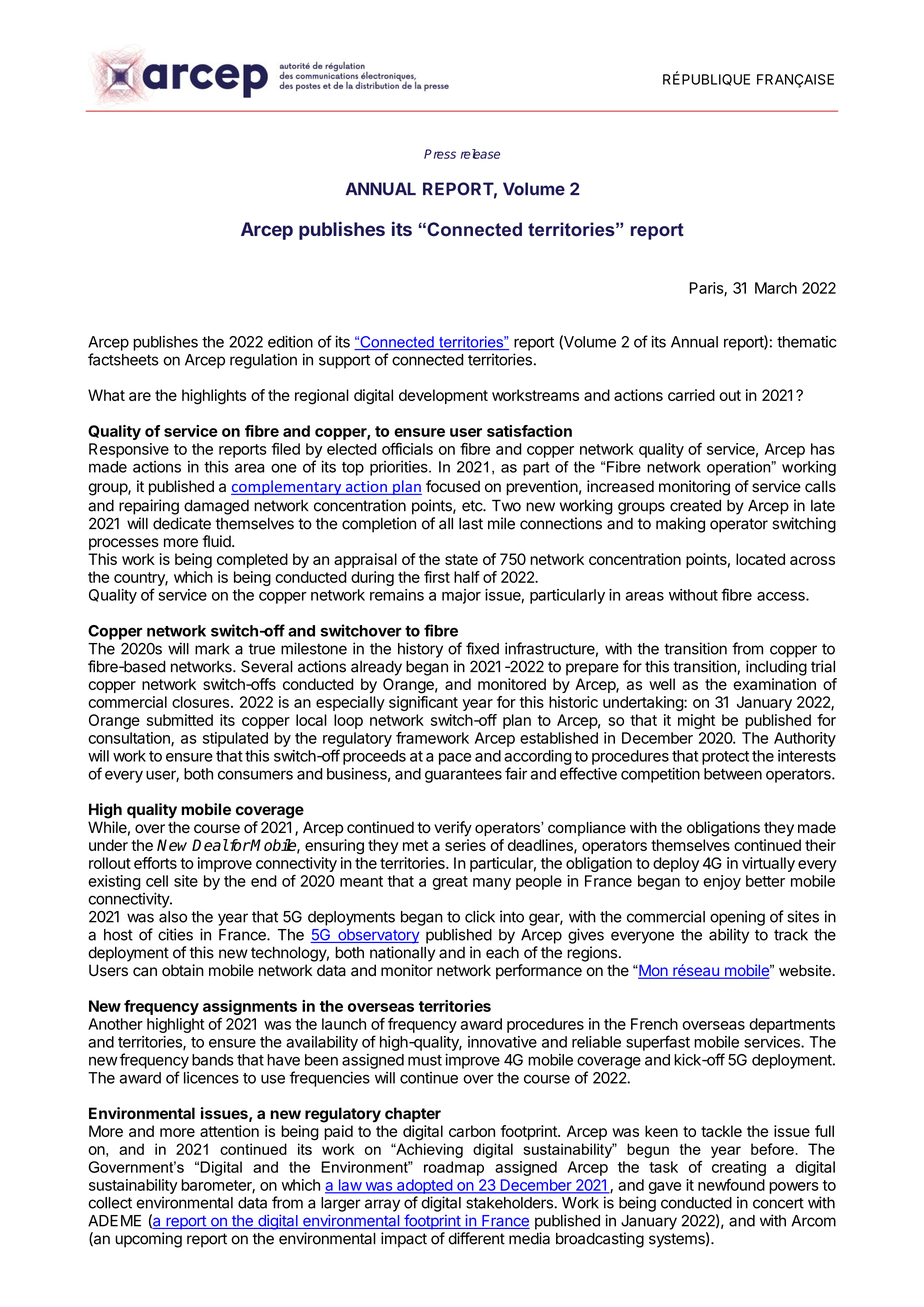  Describe the element at coordinates (480, 154) in the screenshot. I see `release` at that location.
